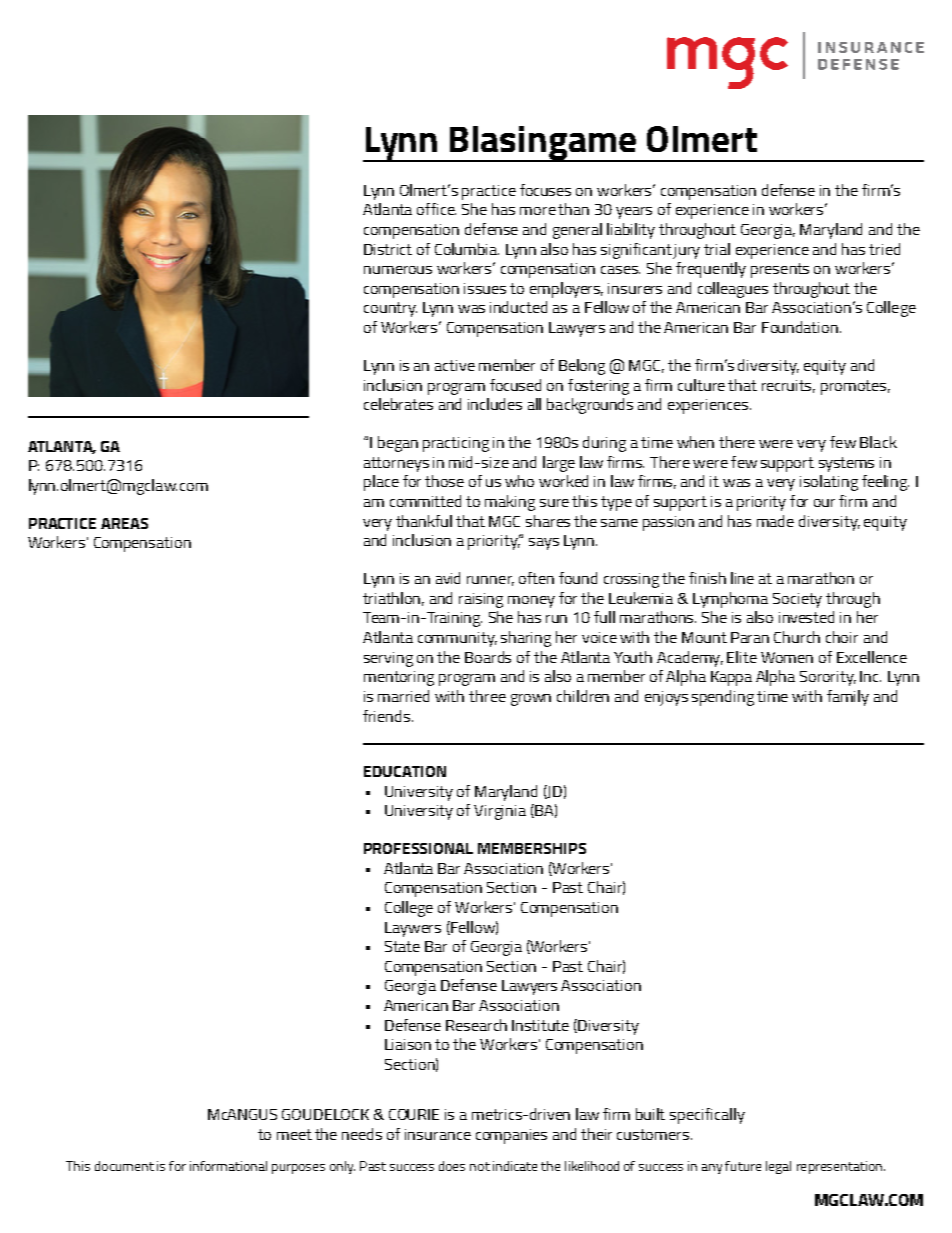  I want to click on legal, so click(778, 1167).
